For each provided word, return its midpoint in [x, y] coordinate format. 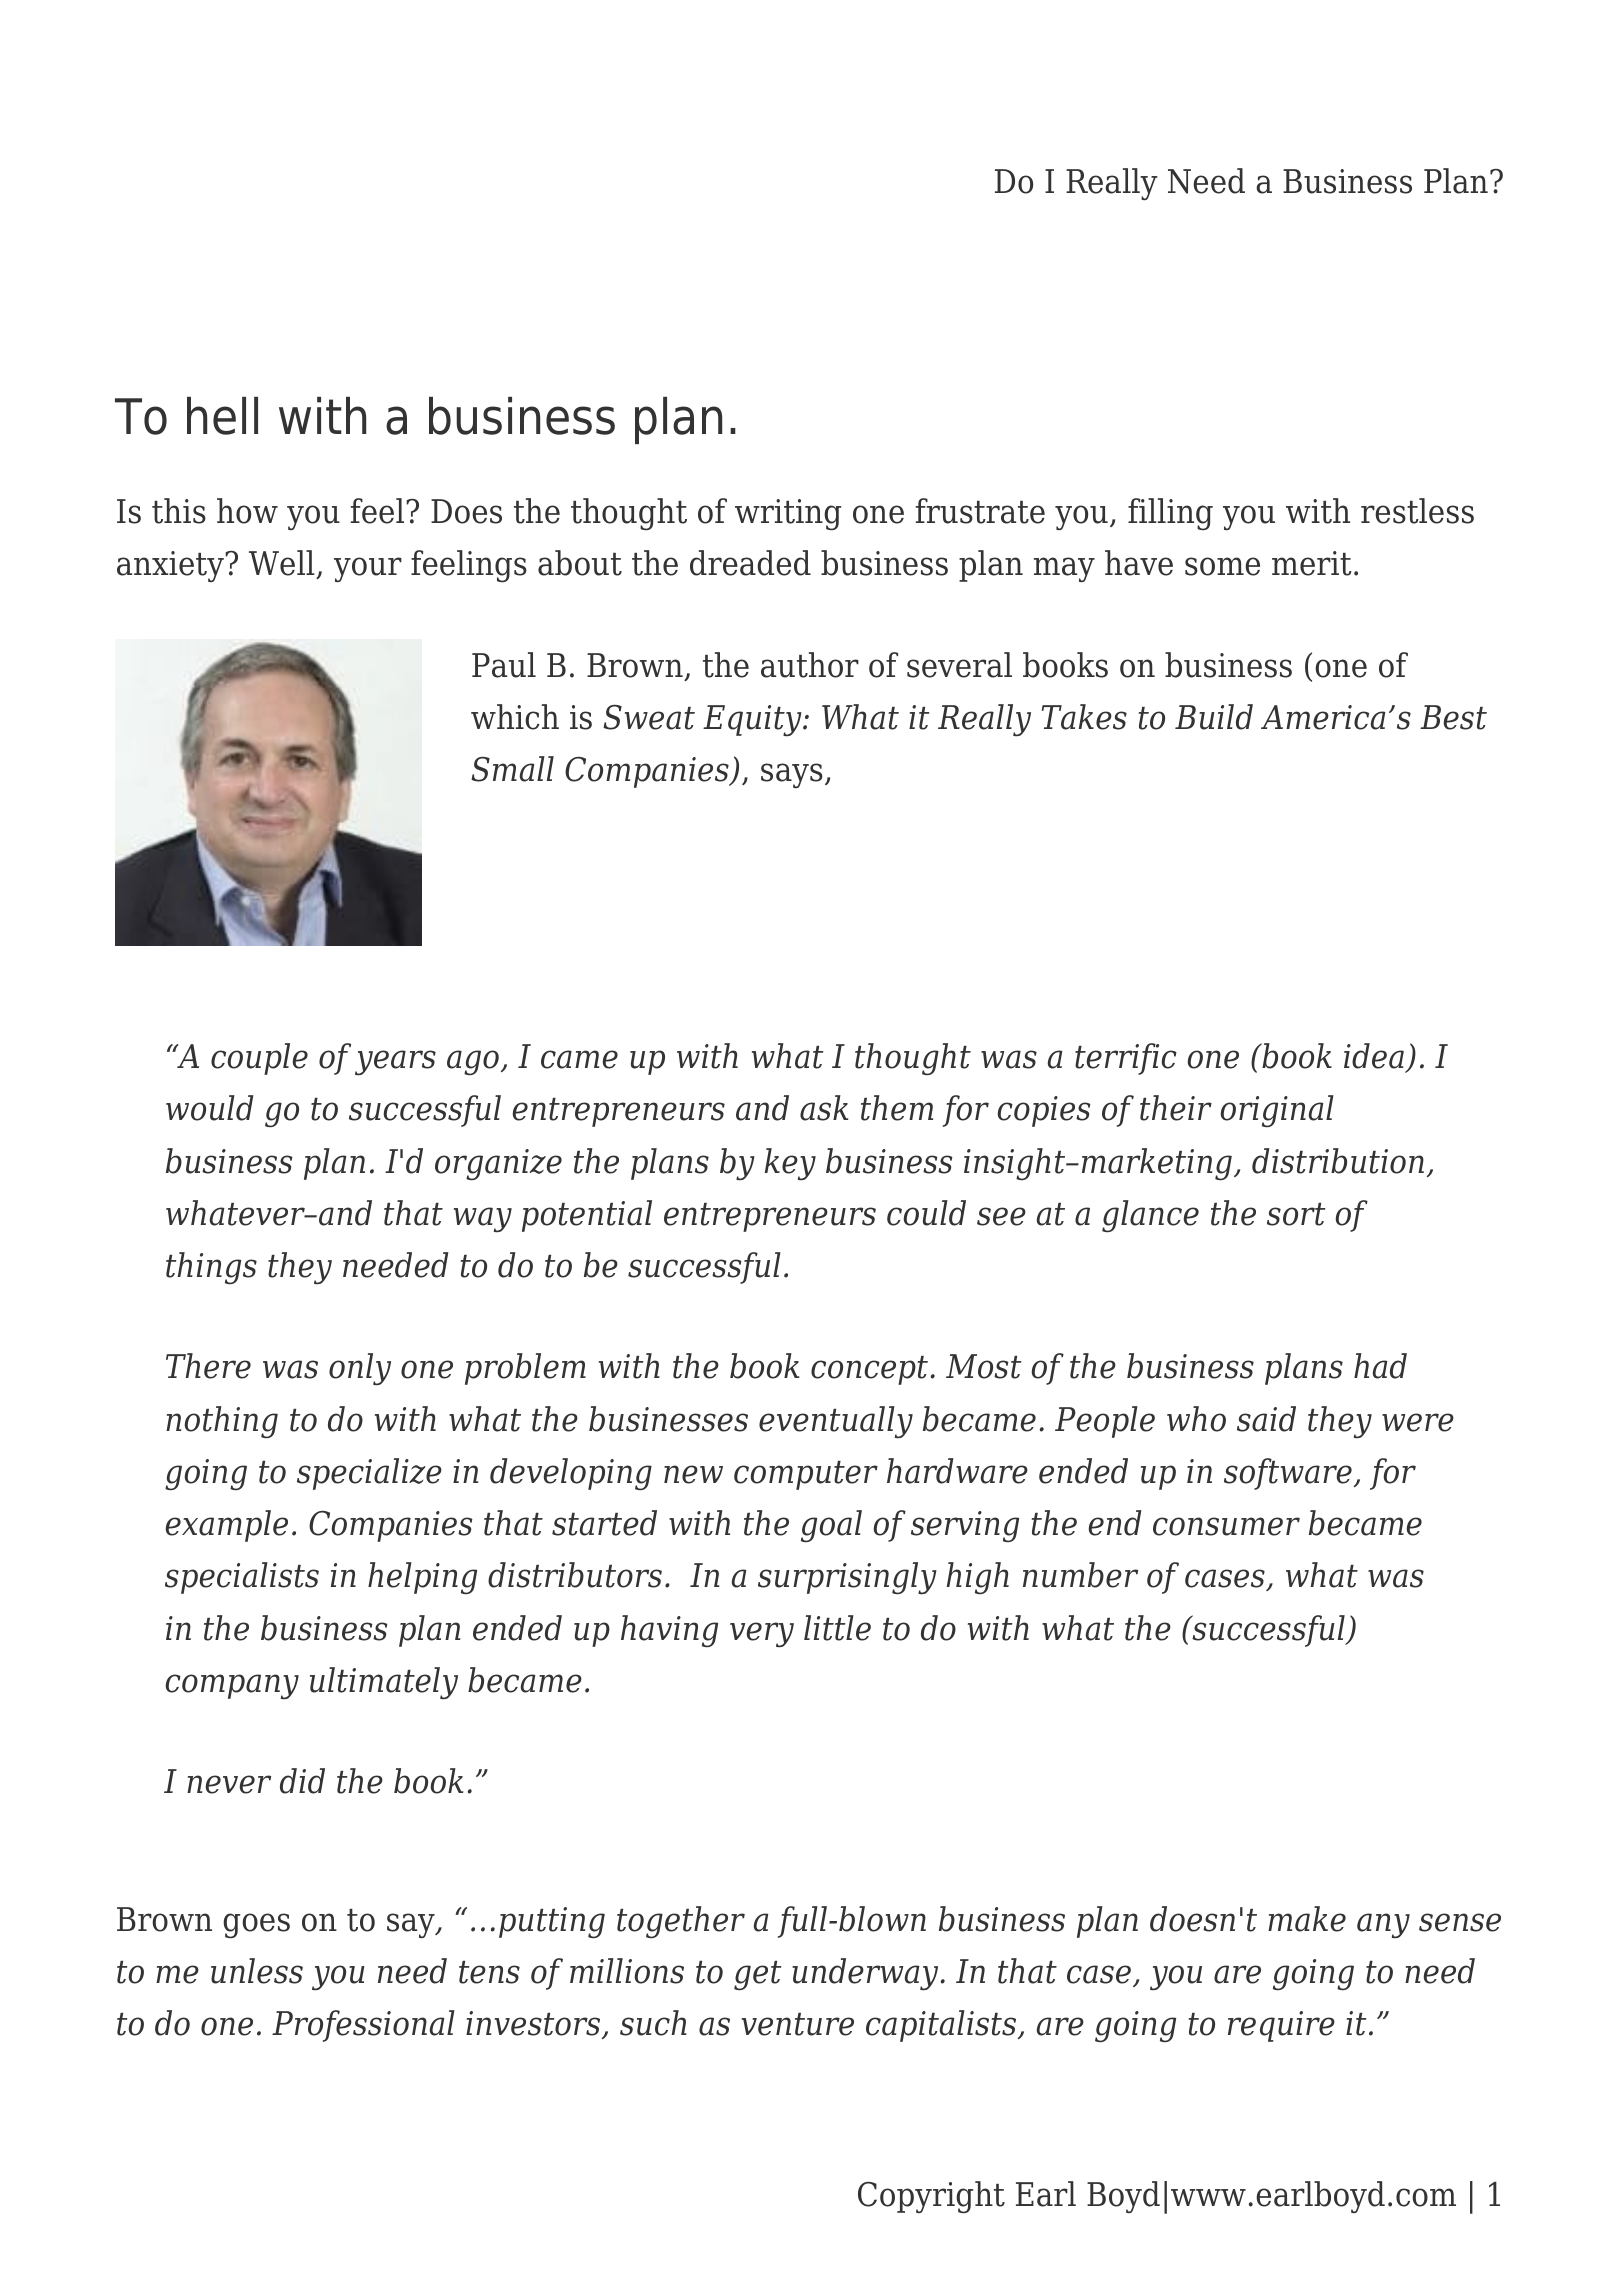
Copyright [931, 2197]
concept [869, 1370]
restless [1417, 511]
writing [788, 514]
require [1281, 2026]
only [360, 1369]
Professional [363, 2026]
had [1380, 1366]
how [247, 511]
